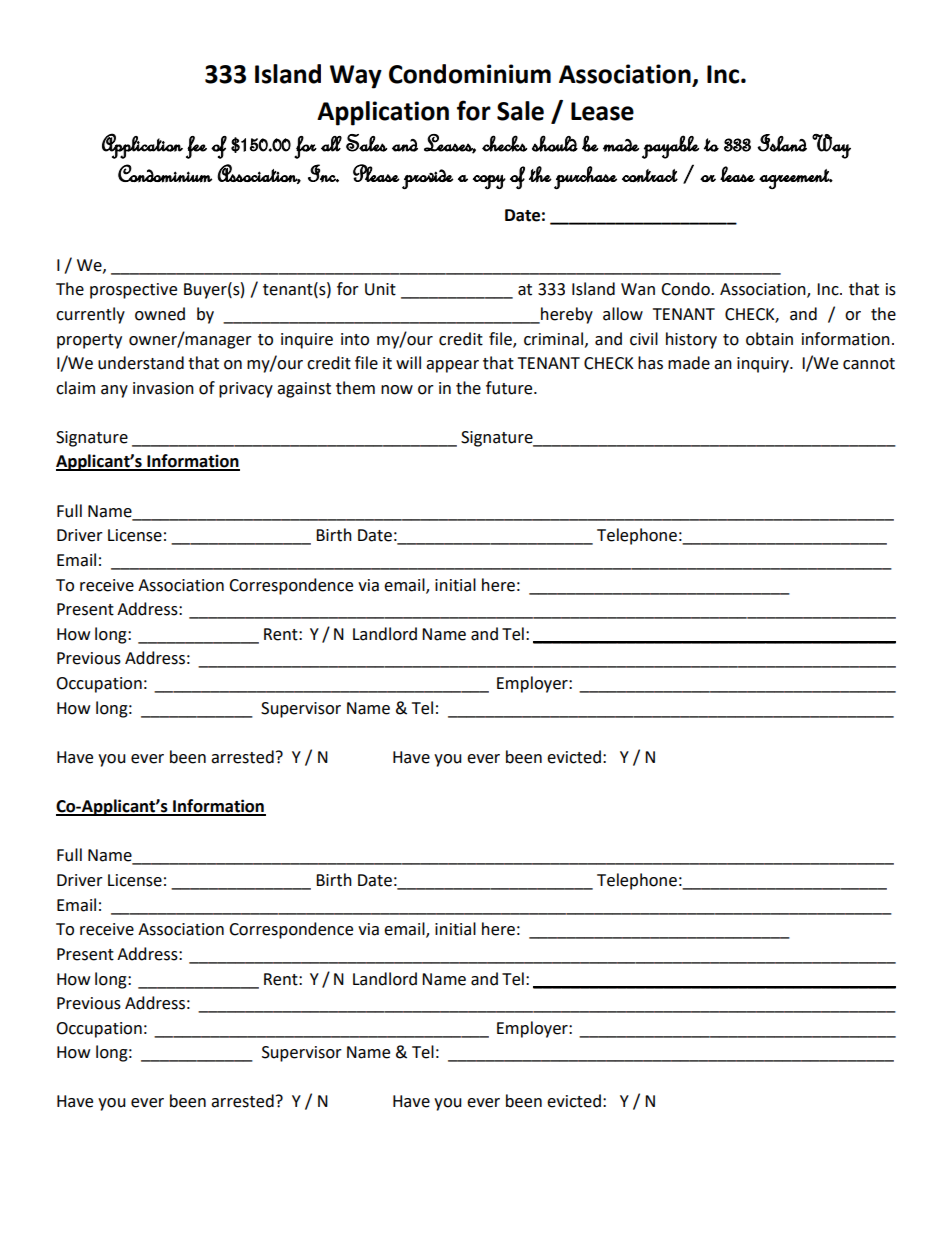 This document has height=1233, width=952. What do you see at coordinates (623, 314) in the document?
I see `allow` at bounding box center [623, 314].
